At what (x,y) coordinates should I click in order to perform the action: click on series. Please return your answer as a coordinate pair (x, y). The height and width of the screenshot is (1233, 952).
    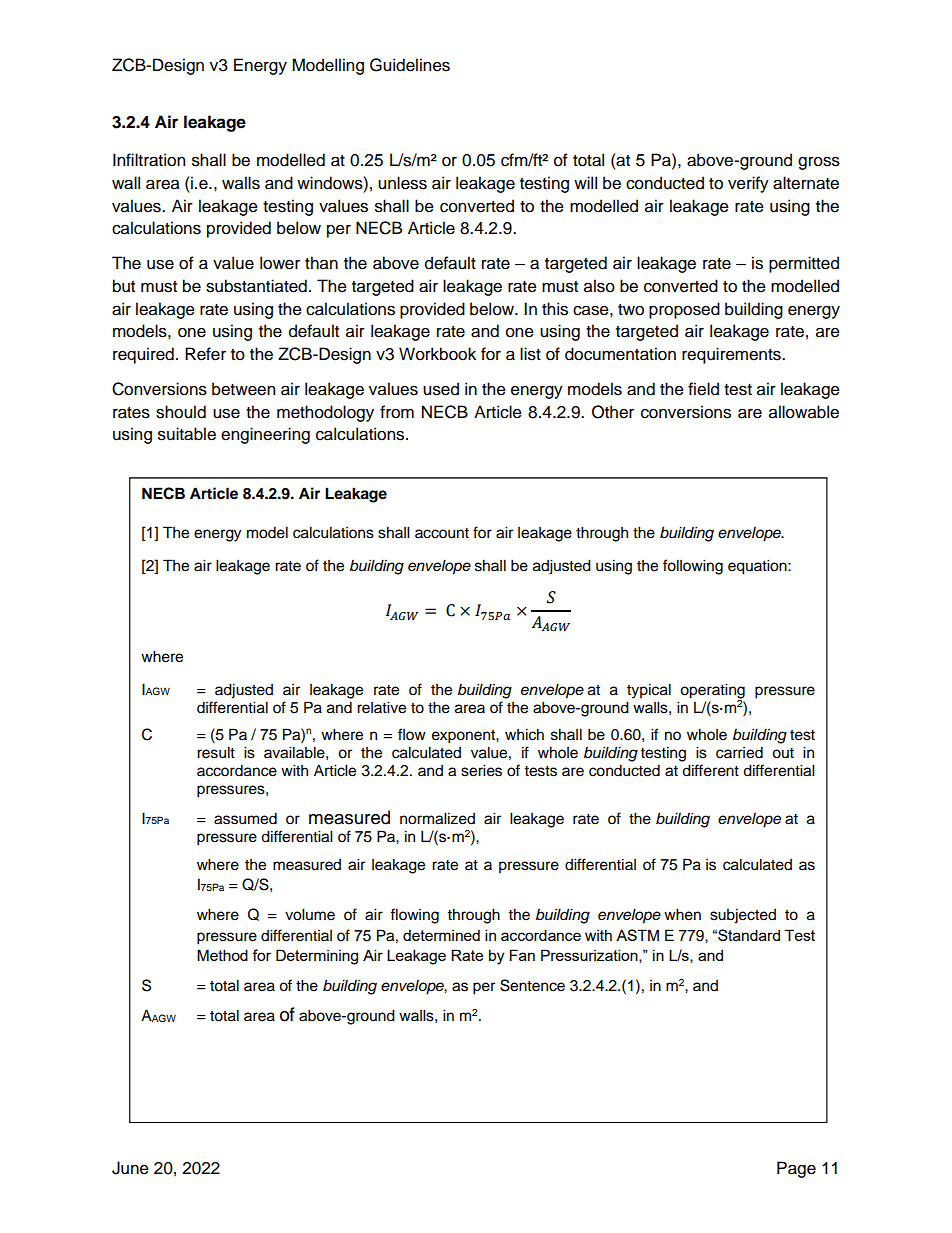
    Looking at the image, I should click on (481, 770).
